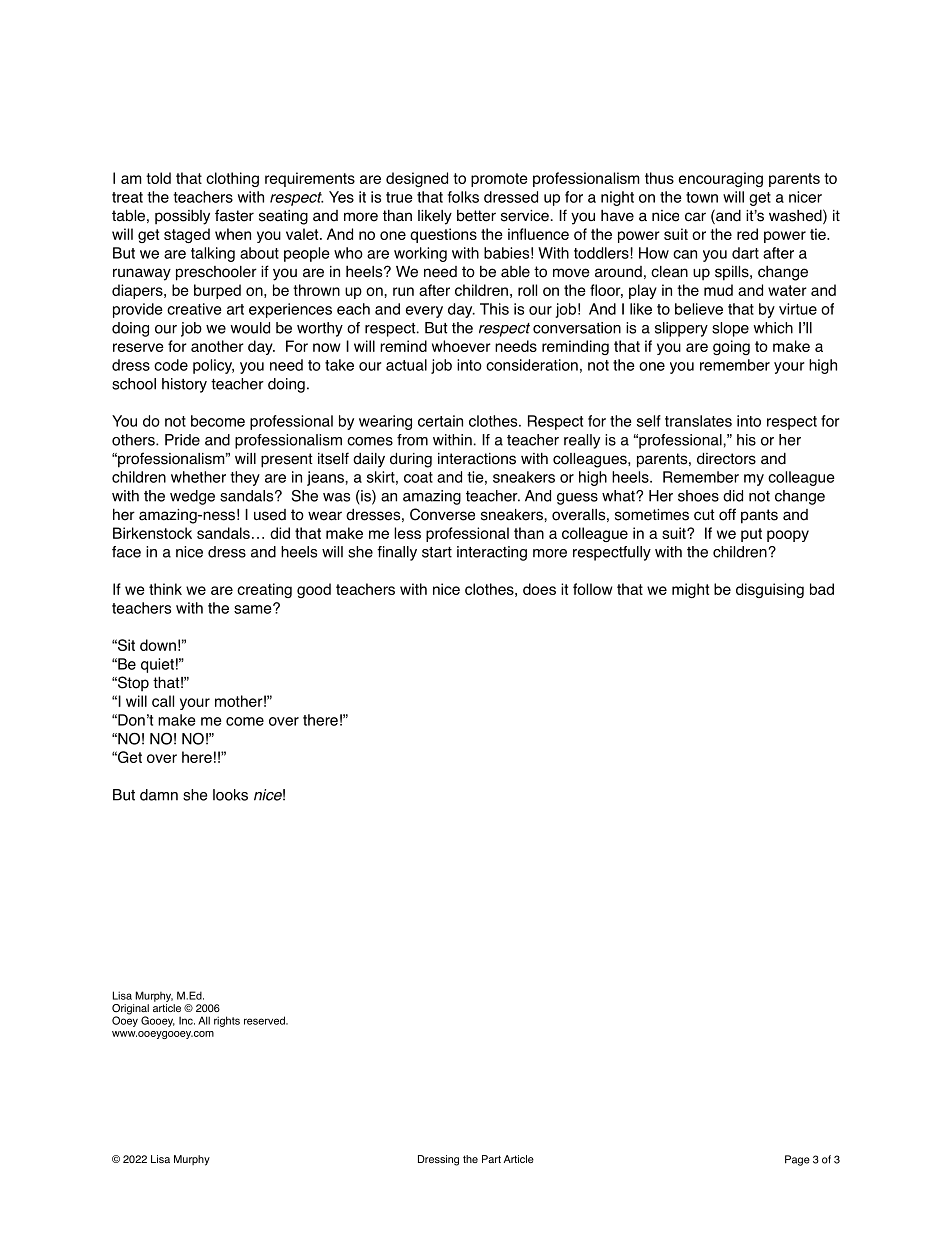  I want to click on better, so click(476, 216).
